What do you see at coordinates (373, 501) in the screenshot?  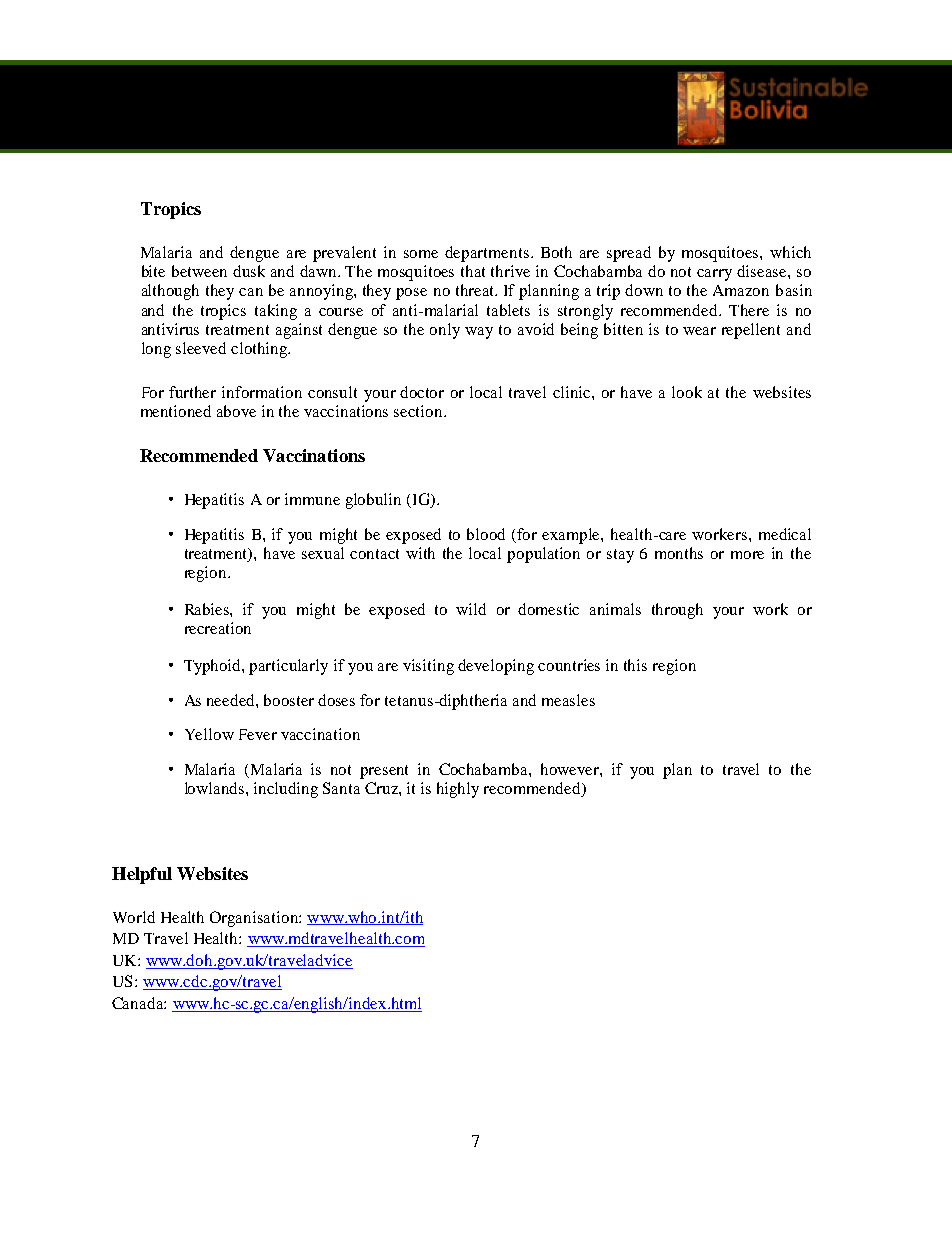 I see `globulin` at bounding box center [373, 501].
